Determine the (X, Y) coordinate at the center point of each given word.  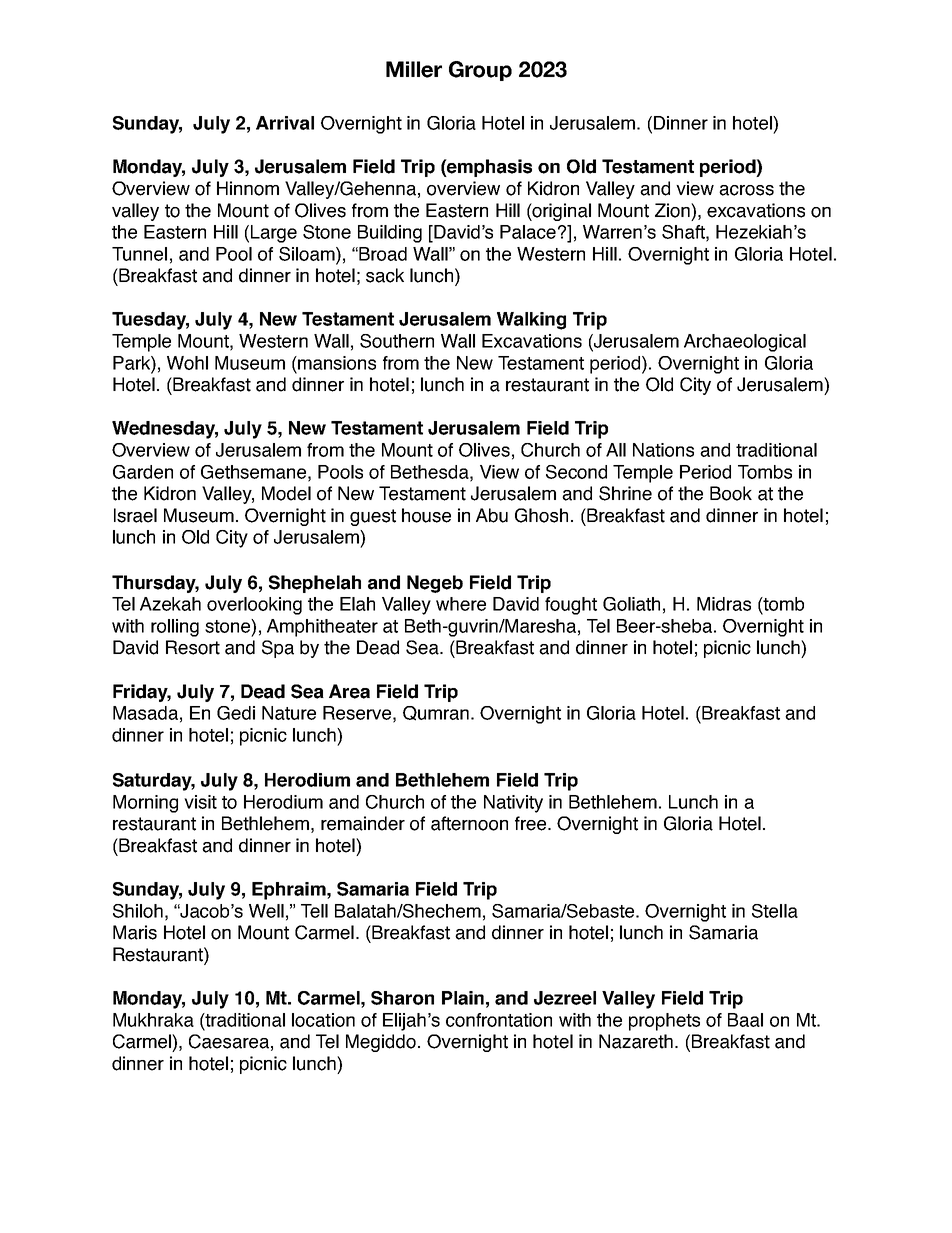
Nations (663, 450)
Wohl (187, 363)
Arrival (285, 123)
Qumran (436, 713)
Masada (145, 713)
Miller (414, 69)
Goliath (631, 604)
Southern (397, 341)
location (323, 1020)
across (746, 190)
